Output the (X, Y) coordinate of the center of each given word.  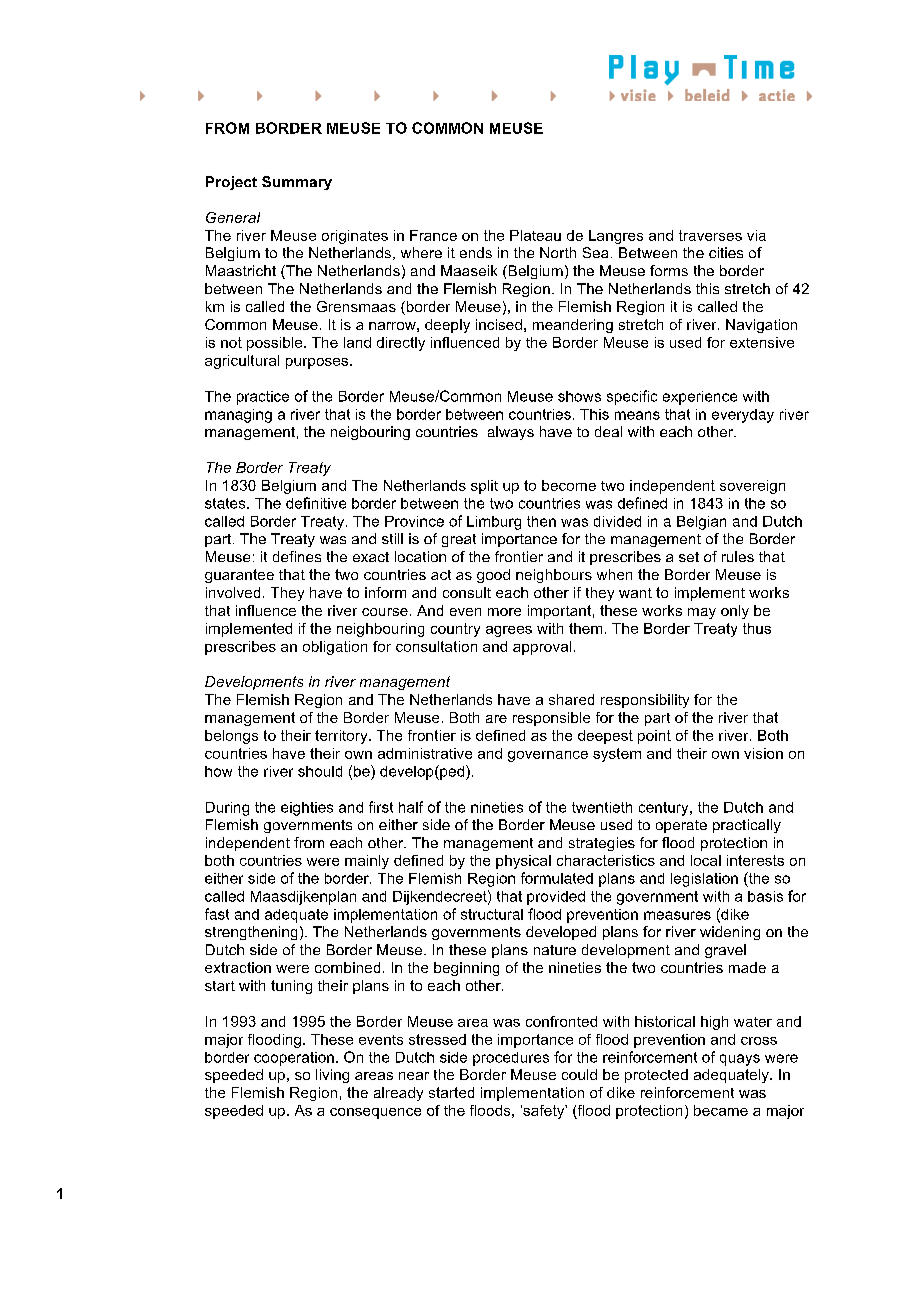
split (484, 487)
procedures (511, 1059)
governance (548, 756)
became (721, 1110)
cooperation (294, 1059)
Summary (297, 183)
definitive (316, 503)
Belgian (701, 523)
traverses (710, 235)
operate (681, 826)
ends (476, 252)
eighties (307, 809)
